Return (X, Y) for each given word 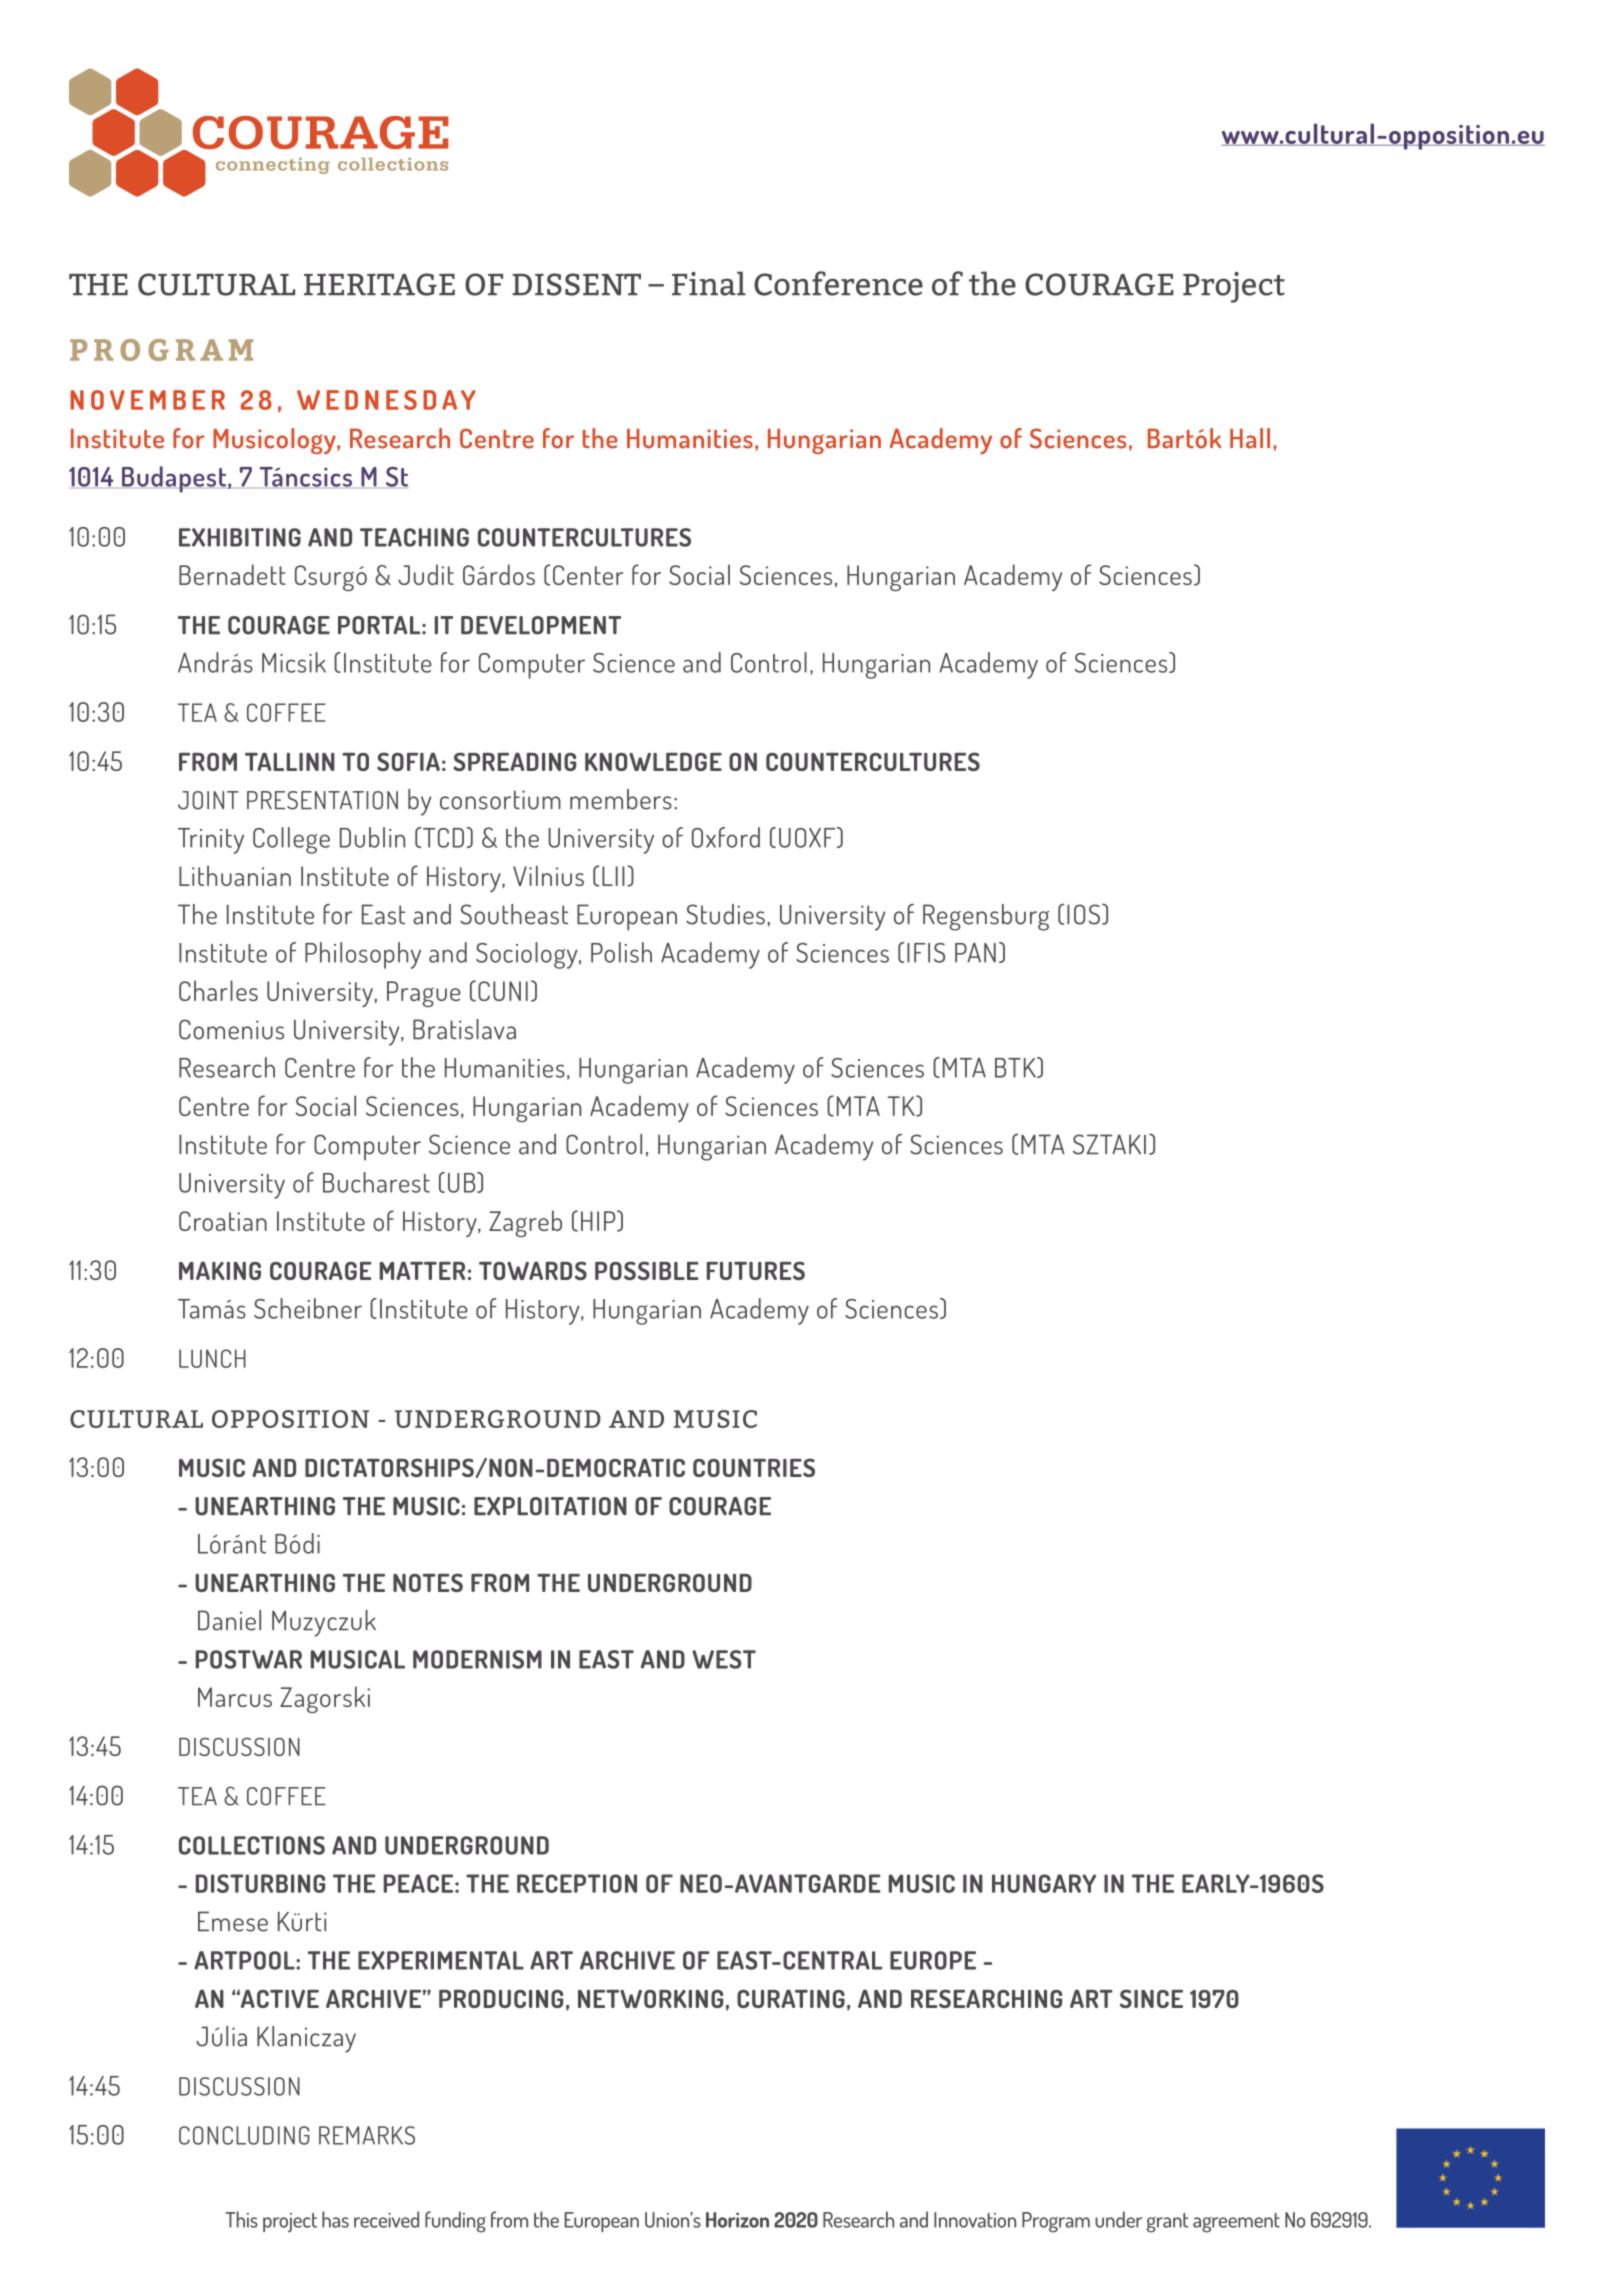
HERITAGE (379, 284)
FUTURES (756, 1270)
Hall (1250, 438)
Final (709, 283)
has (335, 2219)
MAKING (220, 1270)
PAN (975, 953)
